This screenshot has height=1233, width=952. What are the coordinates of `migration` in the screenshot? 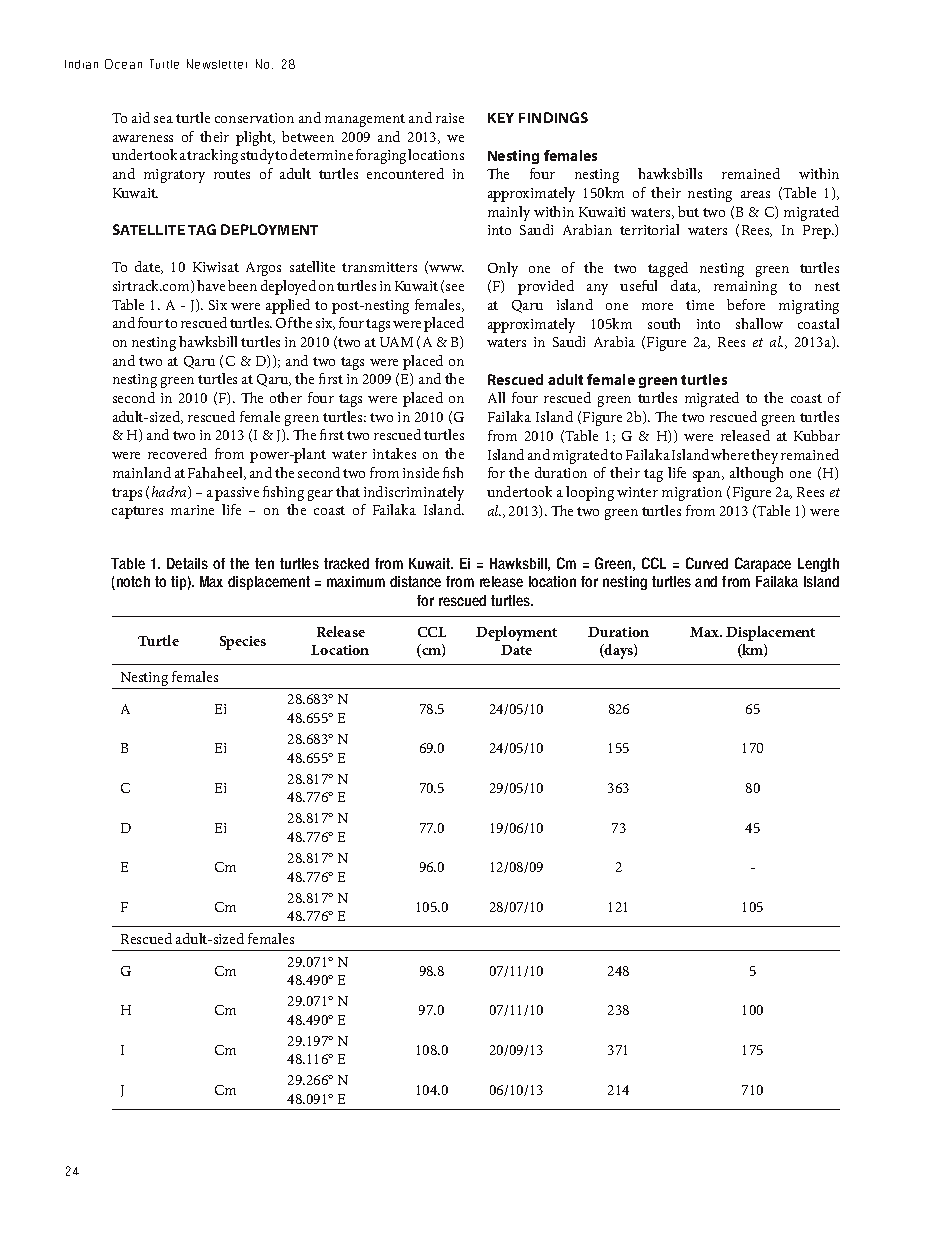 It's located at (692, 494).
